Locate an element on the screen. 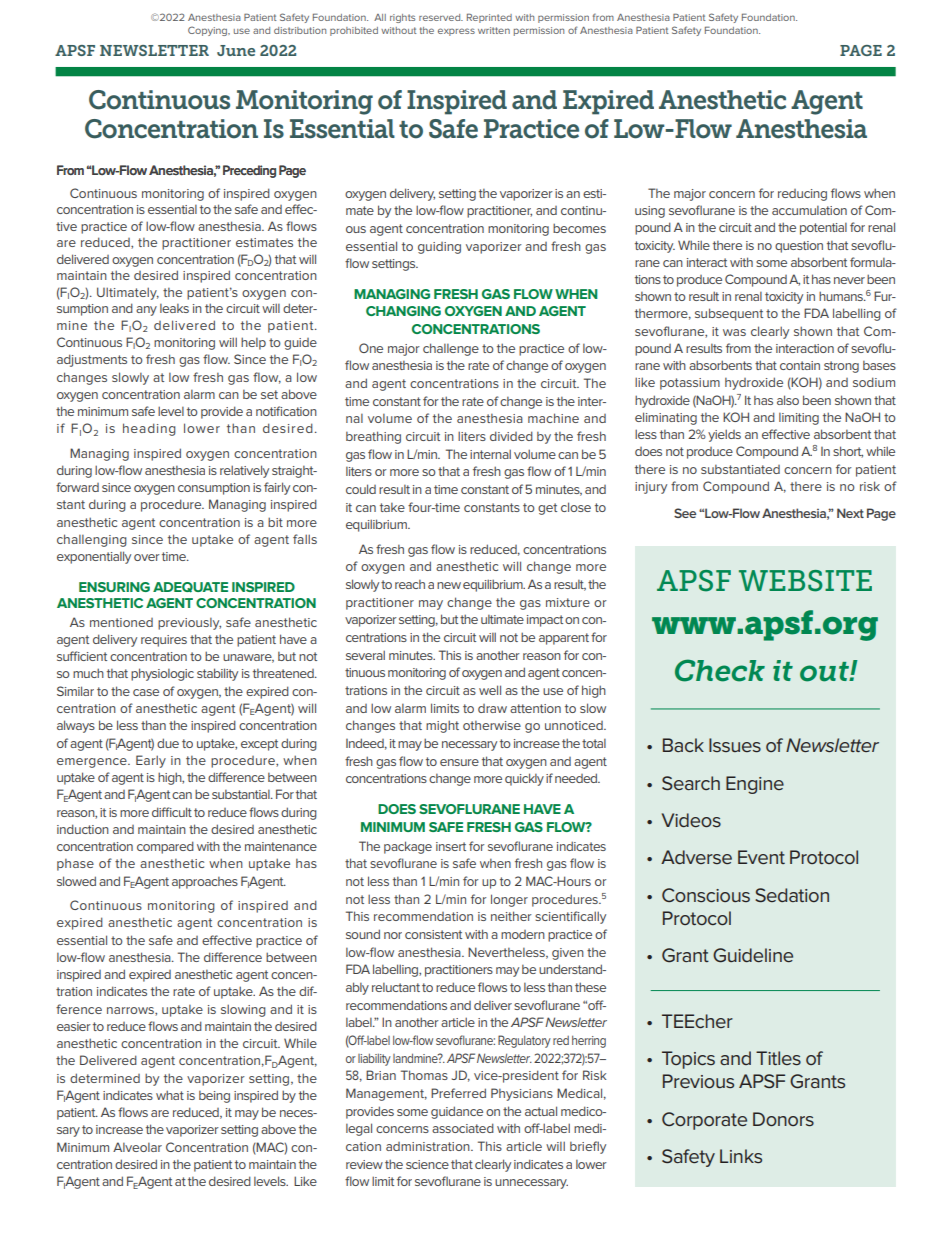 Image resolution: width=952 pixels, height=1233 pixels. reach is located at coordinates (410, 584).
